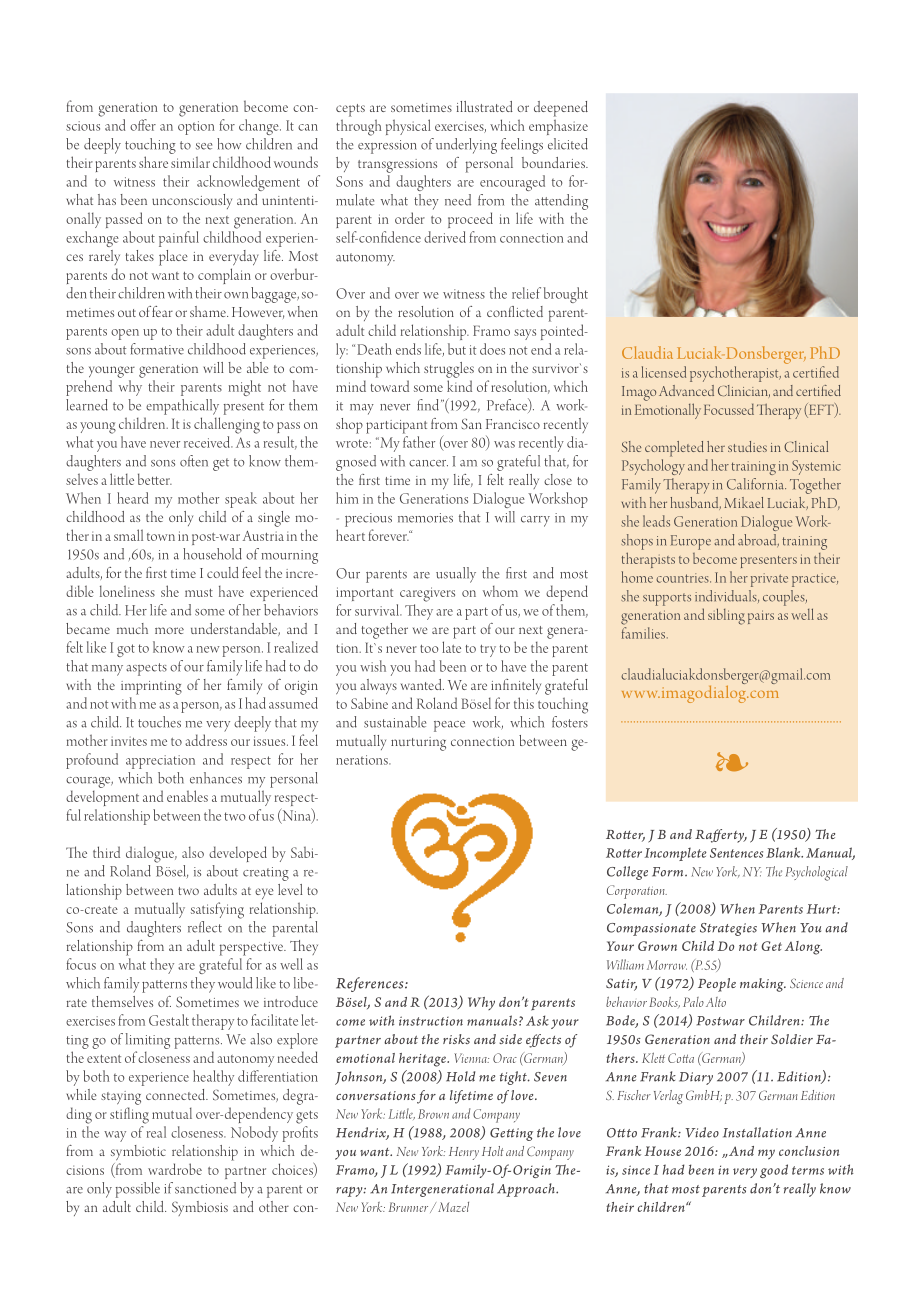  What do you see at coordinates (774, 1171) in the screenshot?
I see `good` at bounding box center [774, 1171].
